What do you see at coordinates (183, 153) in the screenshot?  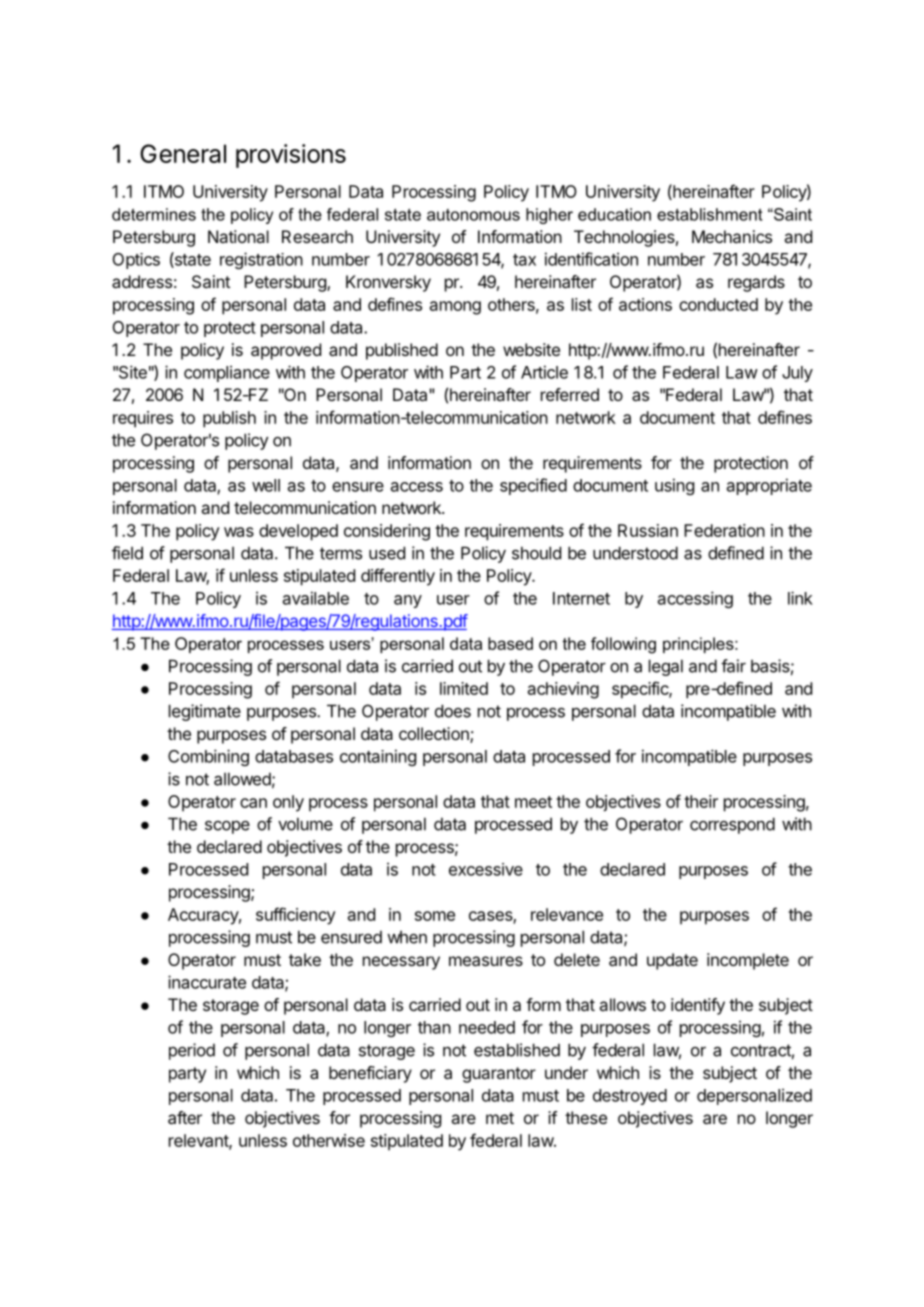 I see `General` at bounding box center [183, 153].
